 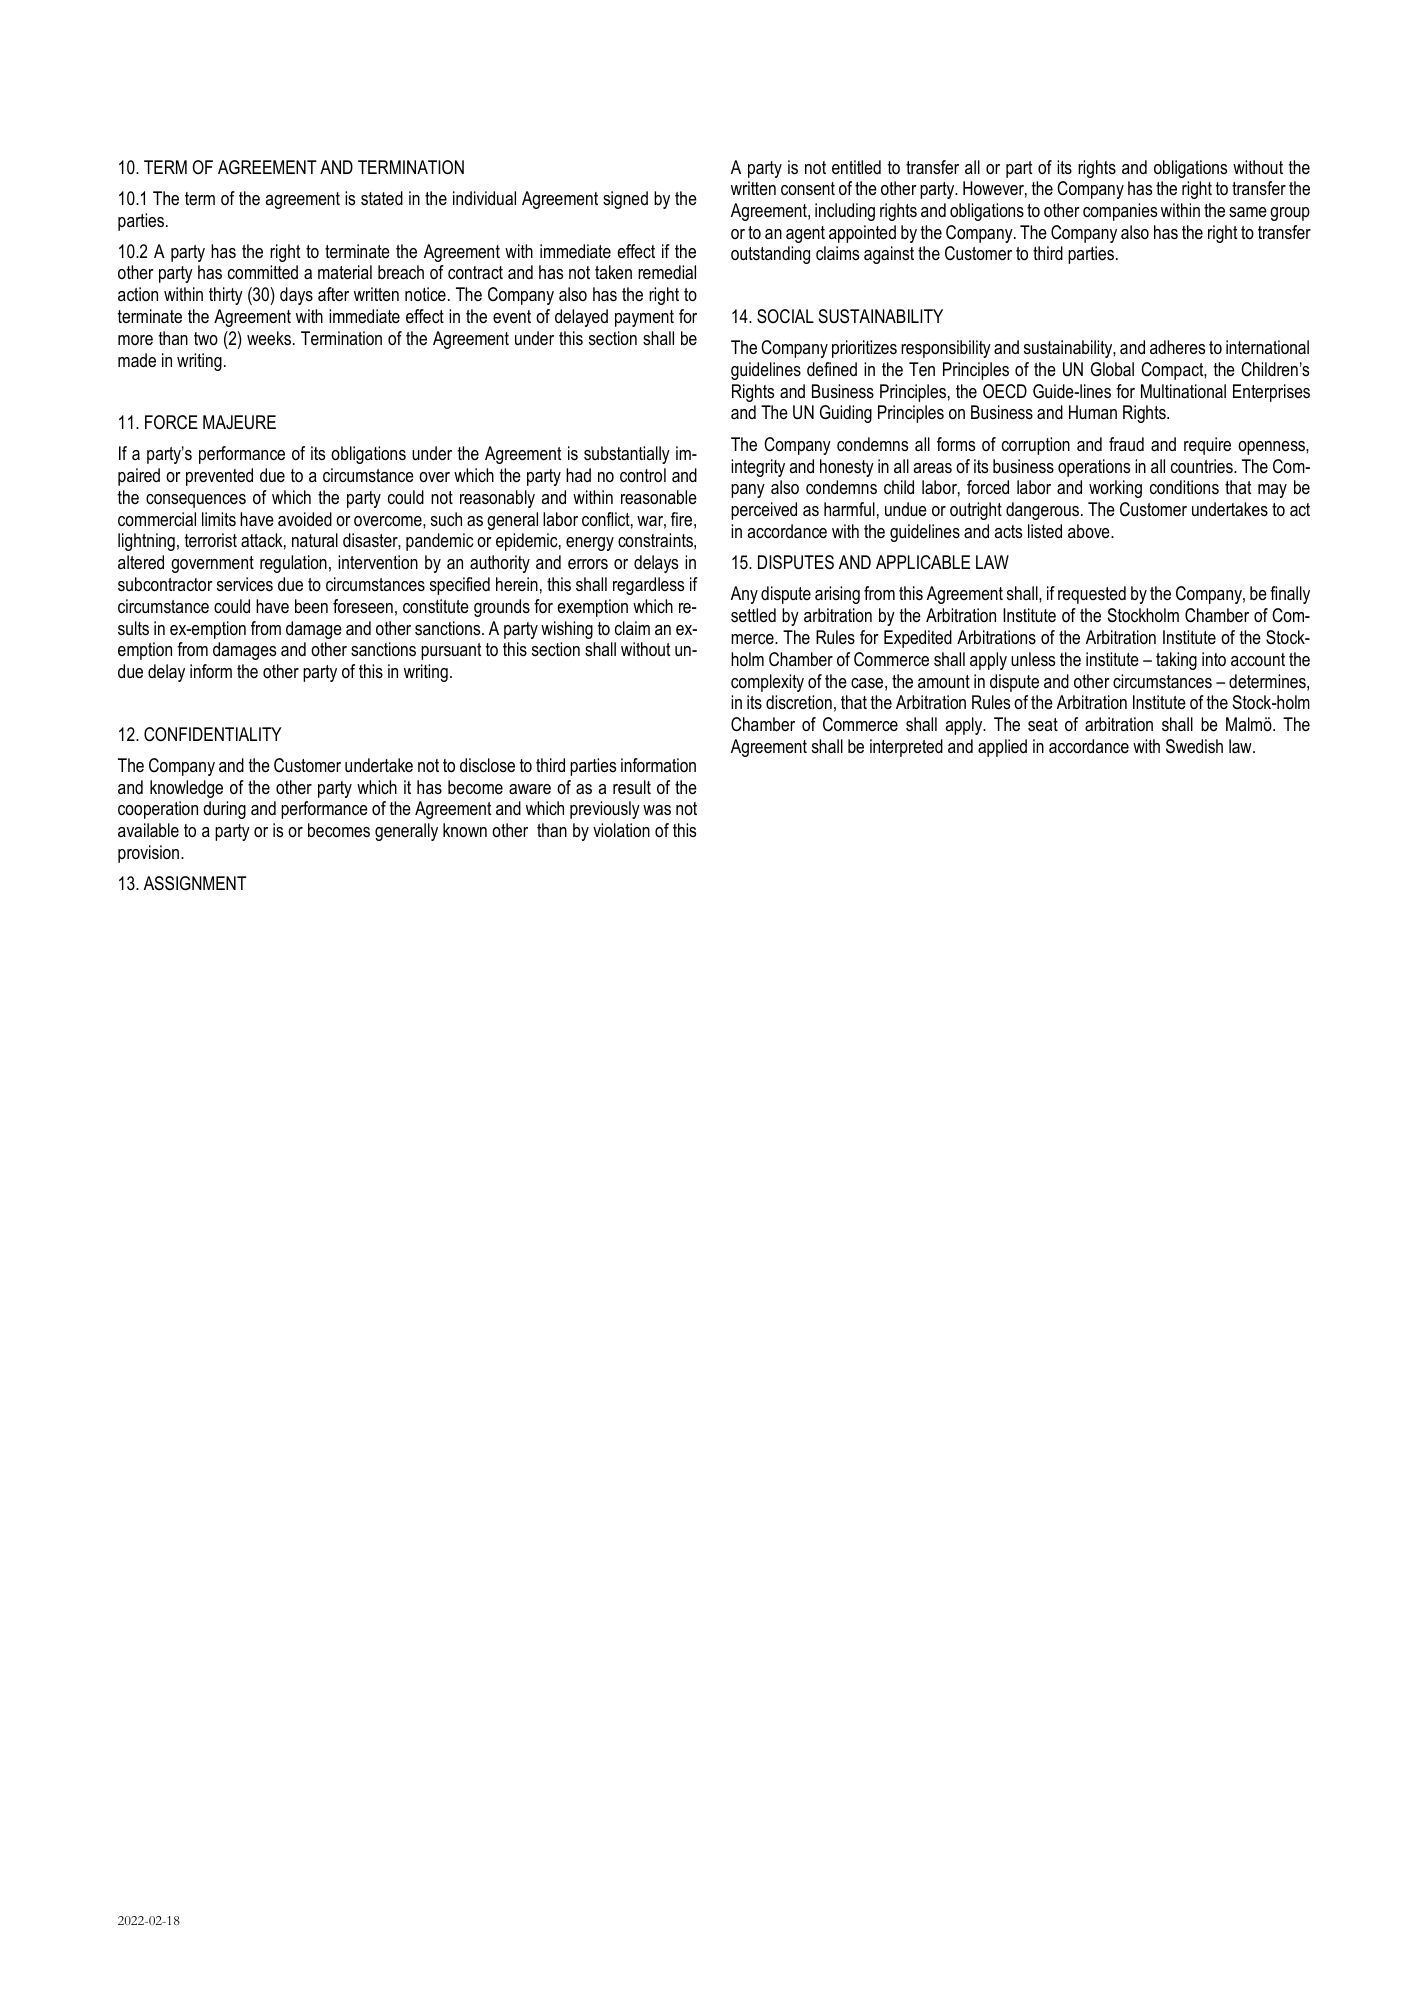 I want to click on adheres, so click(x=1177, y=347).
